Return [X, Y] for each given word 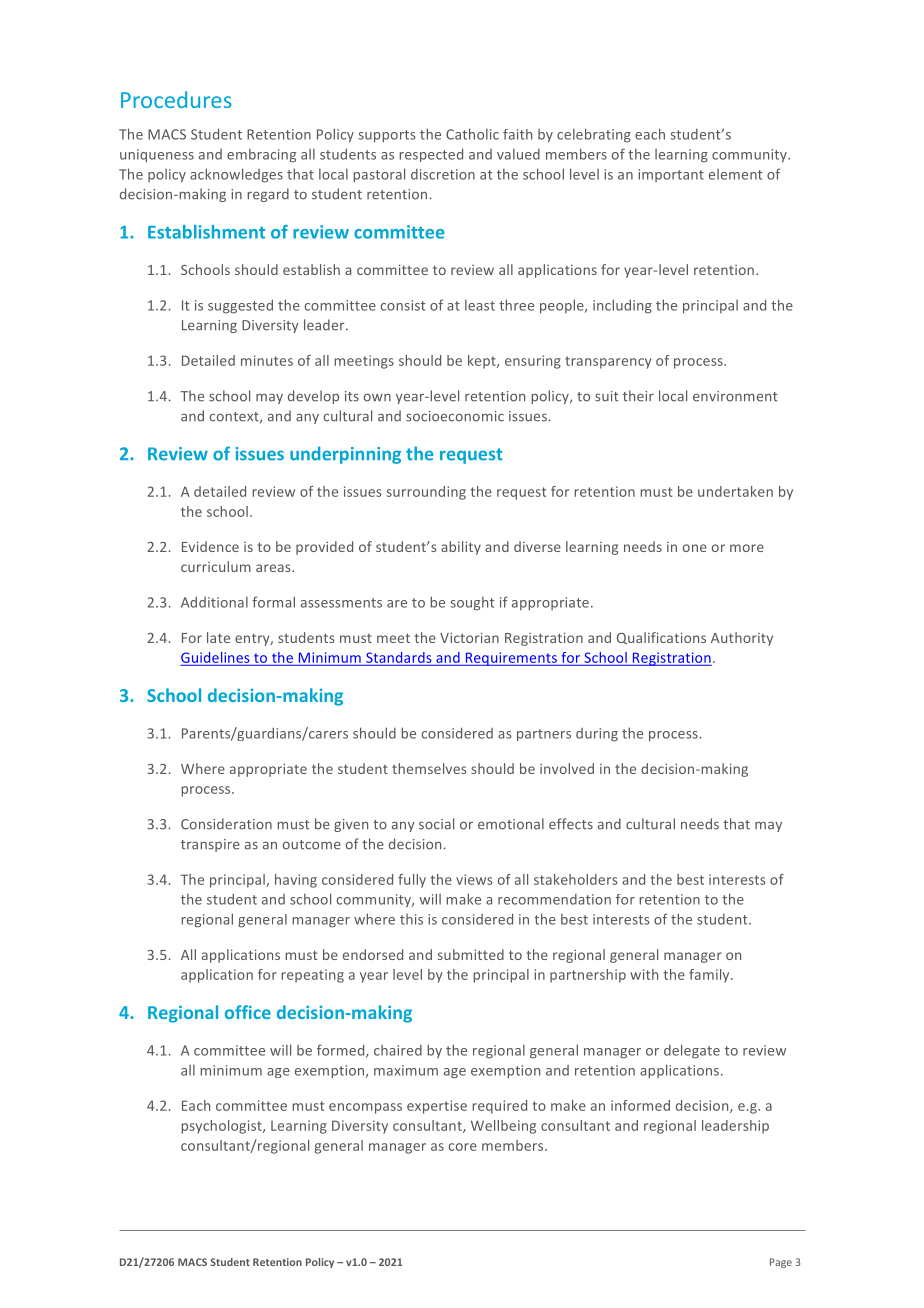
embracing [261, 156]
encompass [365, 1108]
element [736, 174]
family [710, 976]
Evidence [210, 546]
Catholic [472, 134]
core [463, 1147]
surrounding [426, 493]
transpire [210, 845]
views [474, 879]
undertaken [735, 491]
